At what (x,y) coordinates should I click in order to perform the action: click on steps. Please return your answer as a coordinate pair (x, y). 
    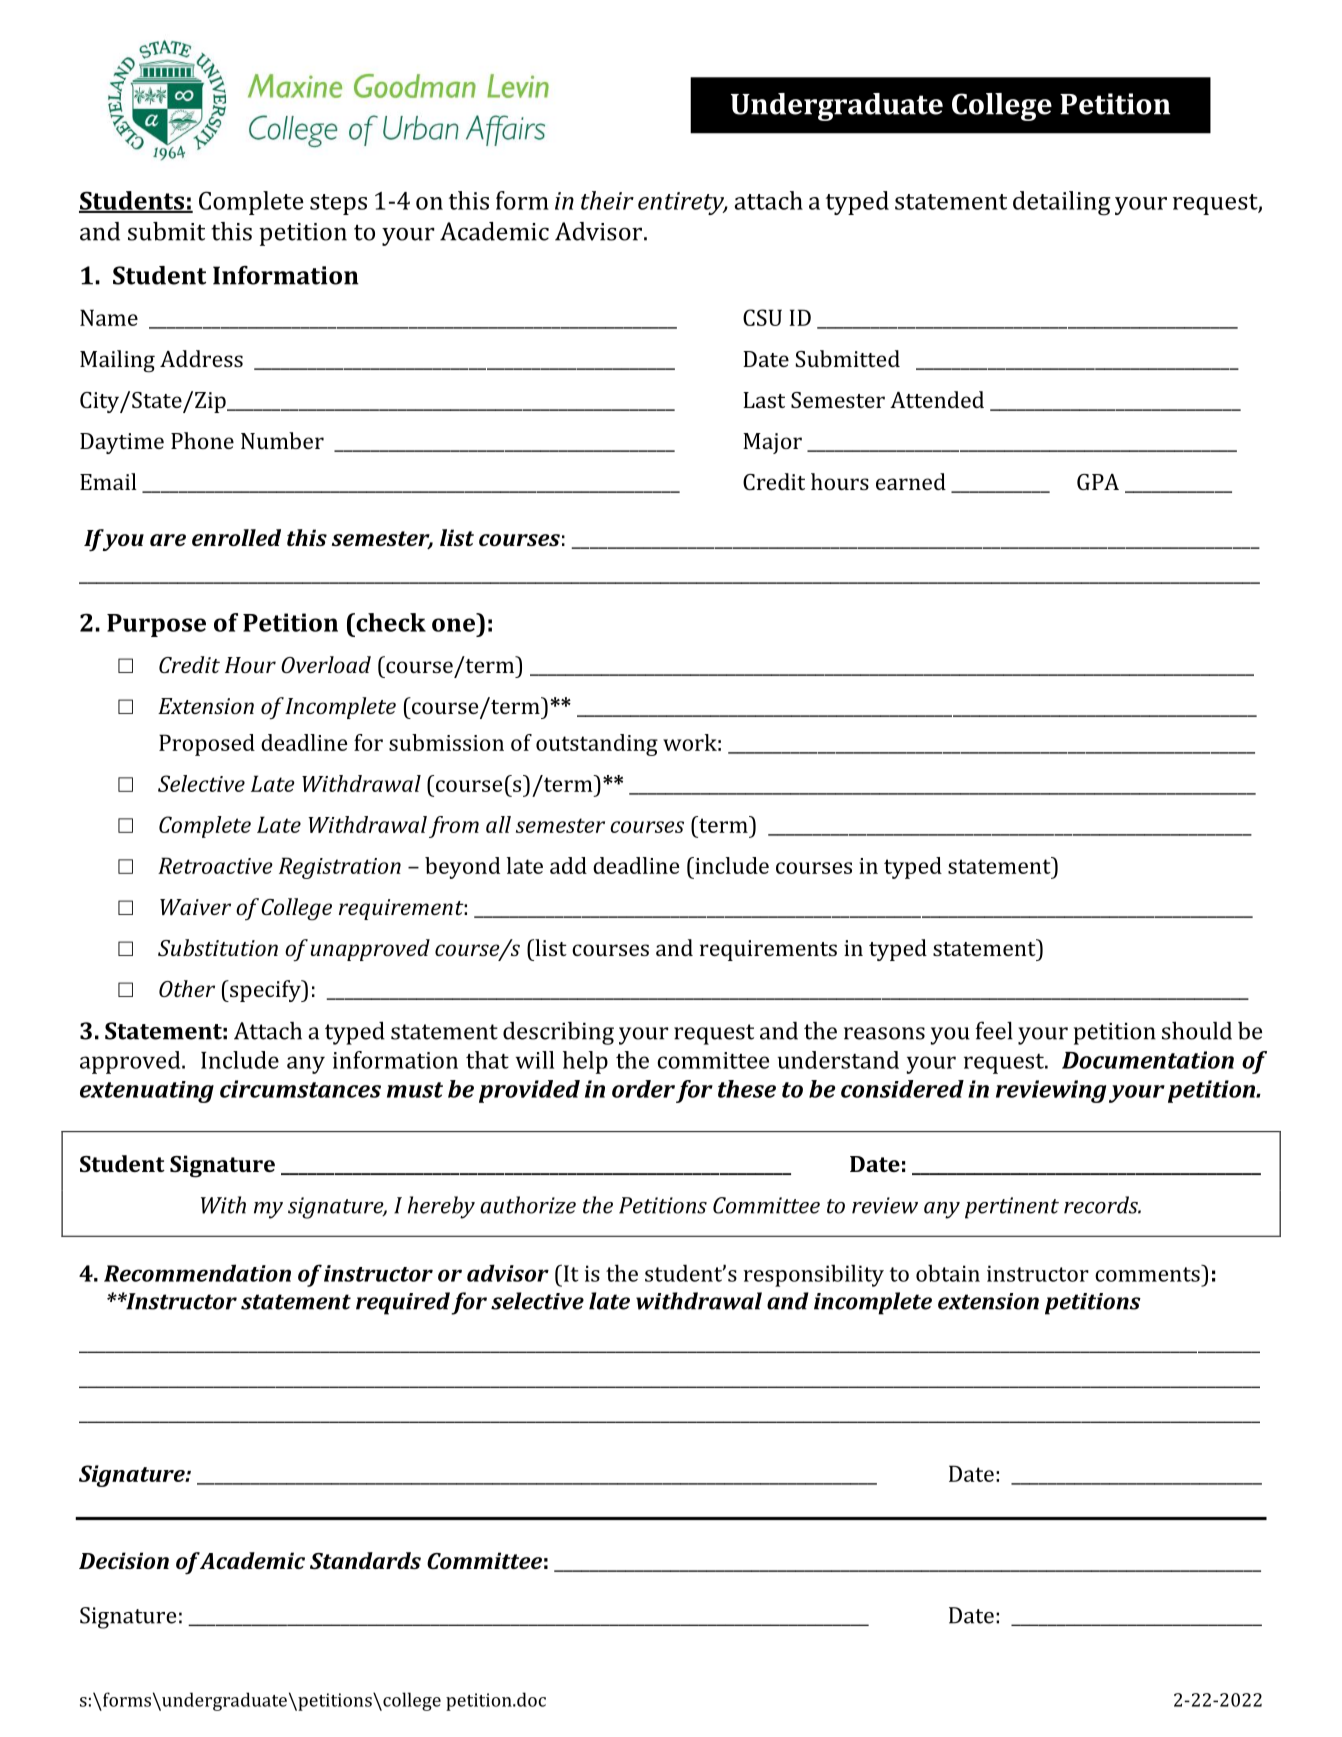
    Looking at the image, I should click on (338, 204).
